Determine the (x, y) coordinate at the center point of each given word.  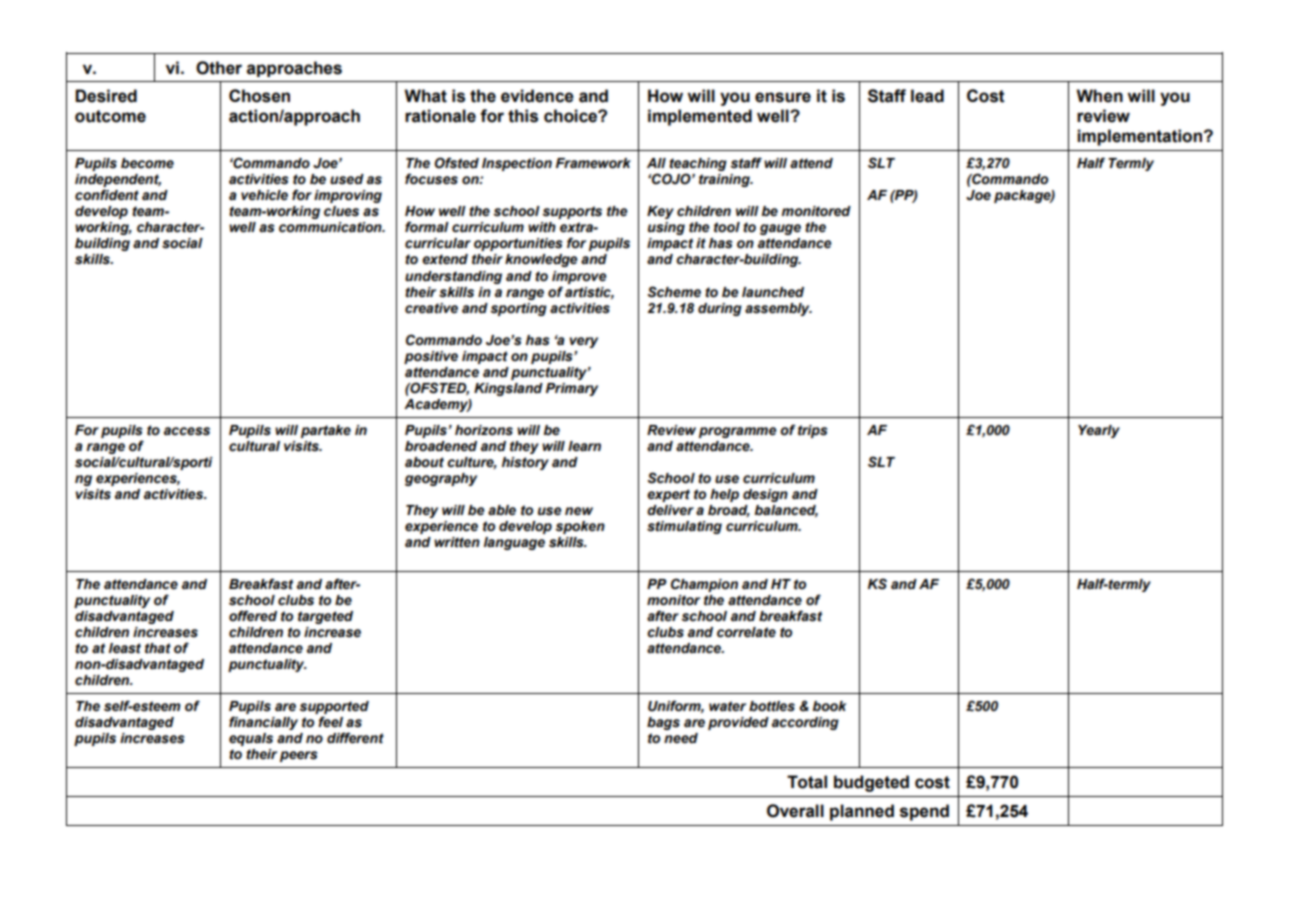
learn (584, 446)
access (187, 431)
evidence (537, 96)
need (681, 738)
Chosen (259, 96)
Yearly (1099, 431)
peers (299, 756)
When (1099, 96)
